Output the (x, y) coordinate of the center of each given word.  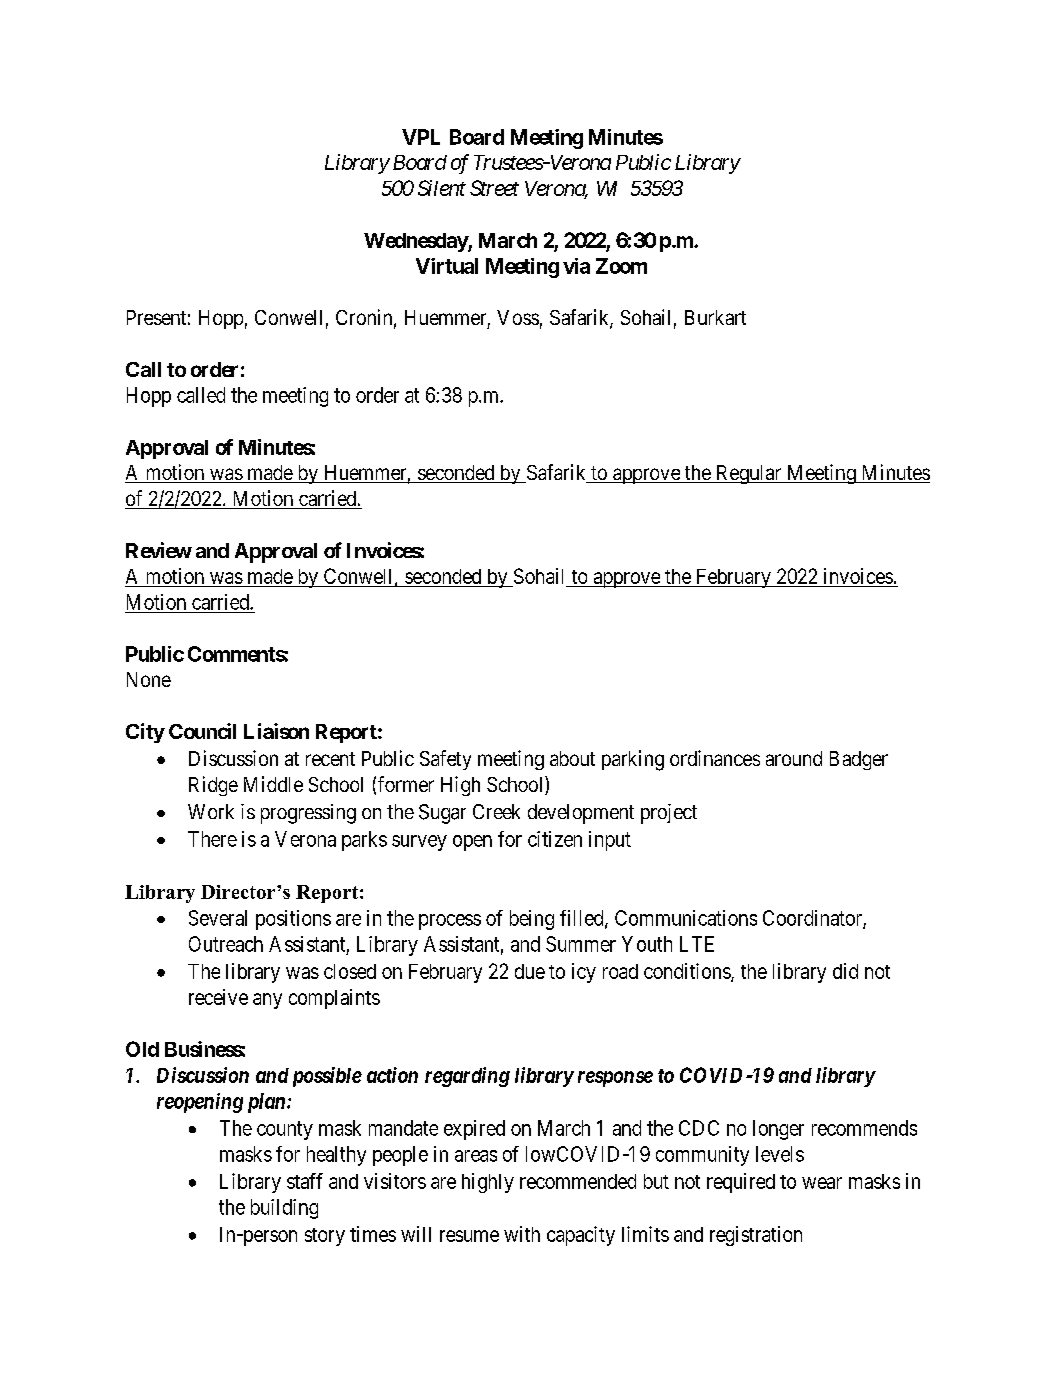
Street (494, 188)
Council (202, 731)
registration (756, 1236)
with (522, 1234)
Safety (445, 760)
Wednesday (416, 242)
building (284, 1209)
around (794, 758)
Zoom (621, 266)
